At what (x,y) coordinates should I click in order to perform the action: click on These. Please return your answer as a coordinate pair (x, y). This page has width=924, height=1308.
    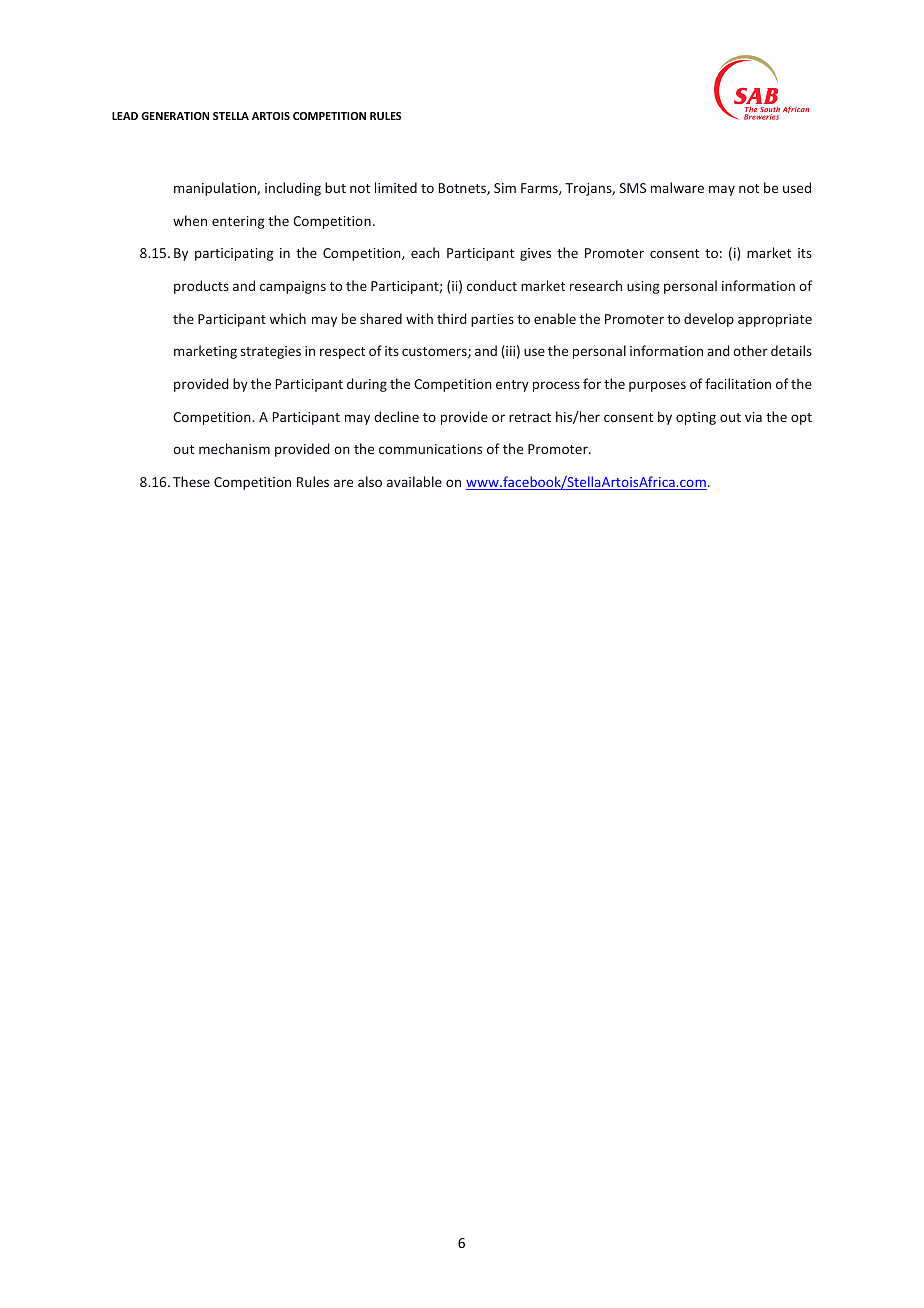
    Looking at the image, I should click on (191, 481).
